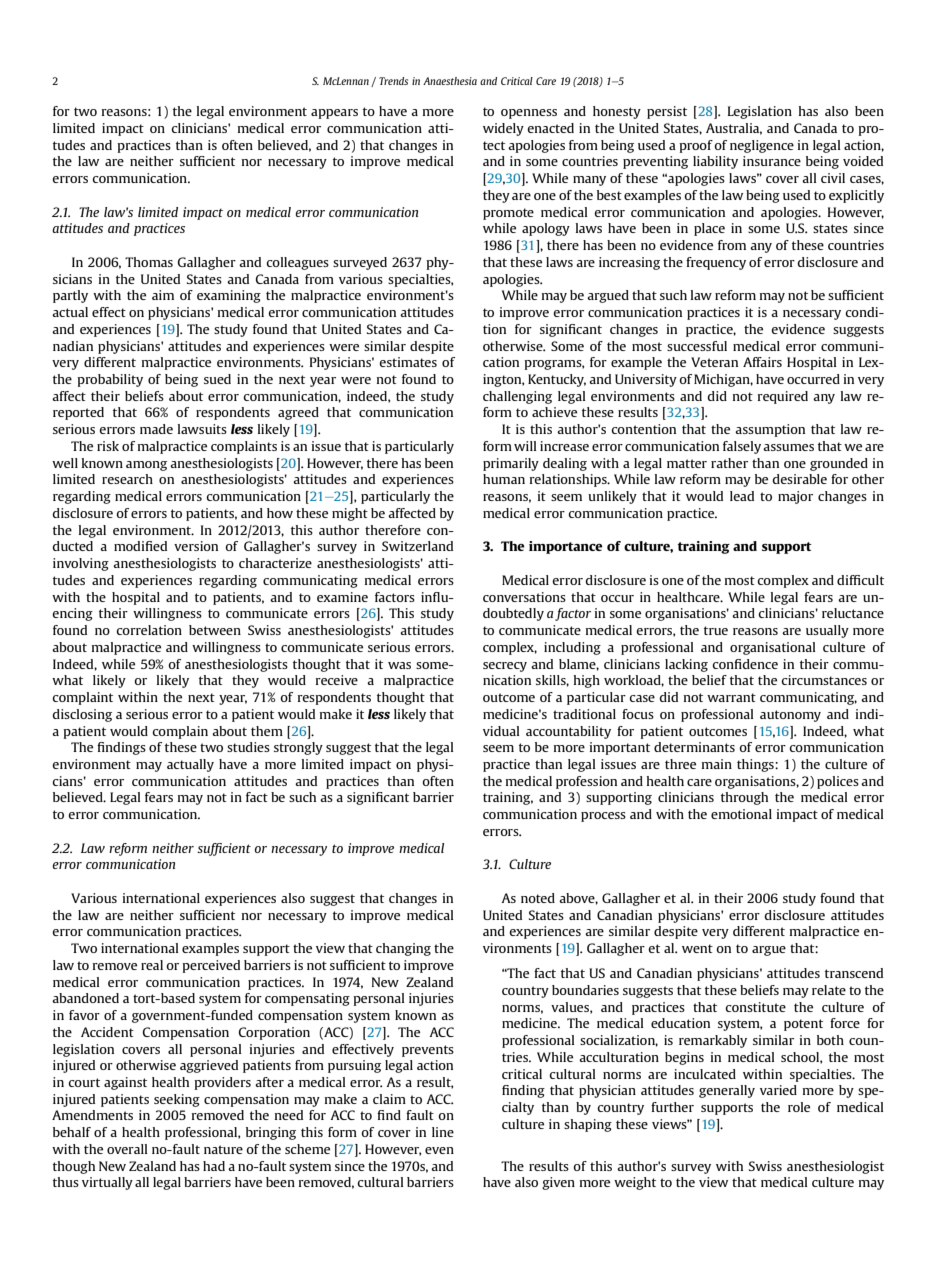 This screenshot has width=952, height=1270. I want to click on real, so click(152, 965).
